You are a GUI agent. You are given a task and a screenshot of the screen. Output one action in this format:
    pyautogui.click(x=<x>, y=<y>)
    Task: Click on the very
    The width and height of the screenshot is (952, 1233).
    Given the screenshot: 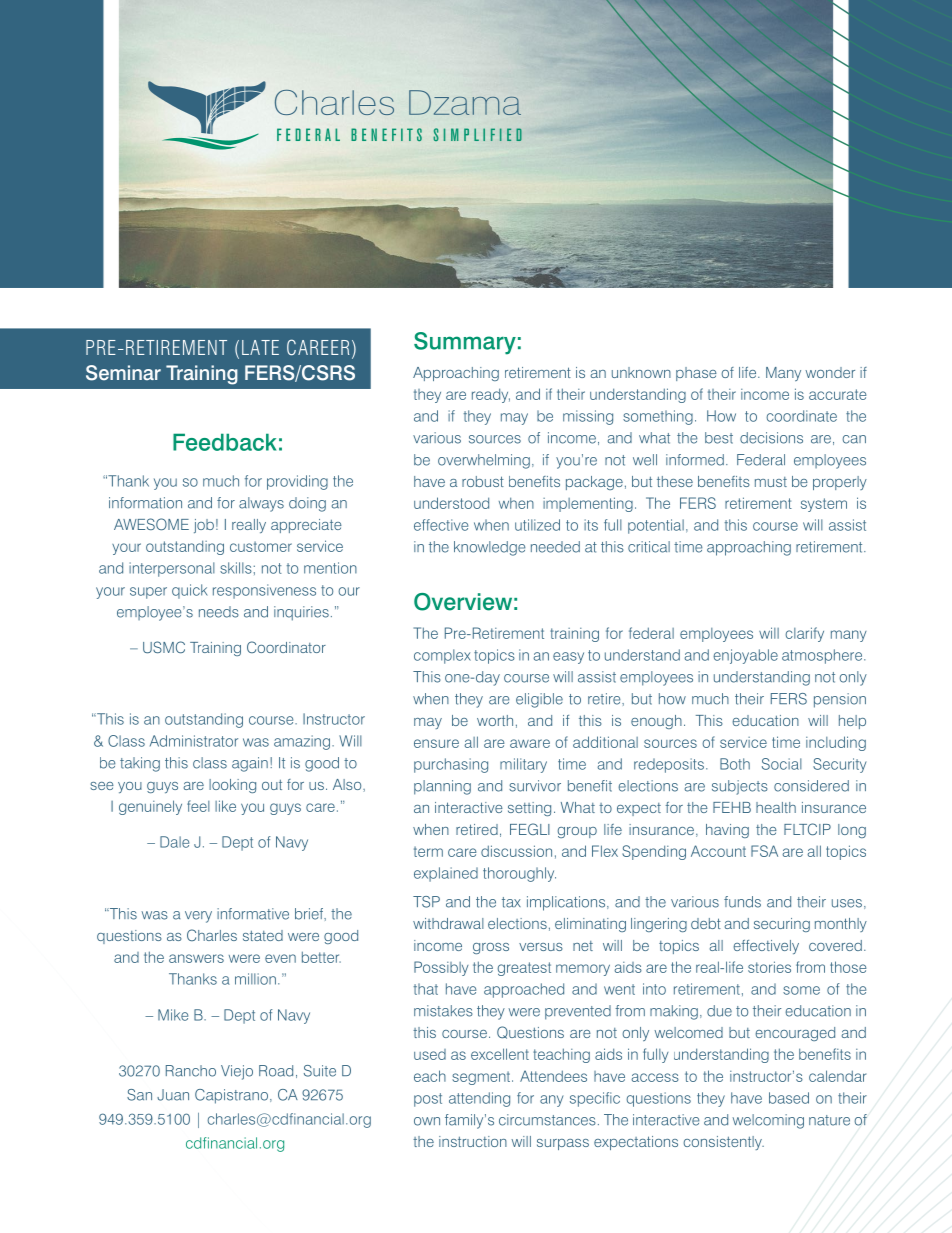 What is the action you would take?
    pyautogui.click(x=198, y=917)
